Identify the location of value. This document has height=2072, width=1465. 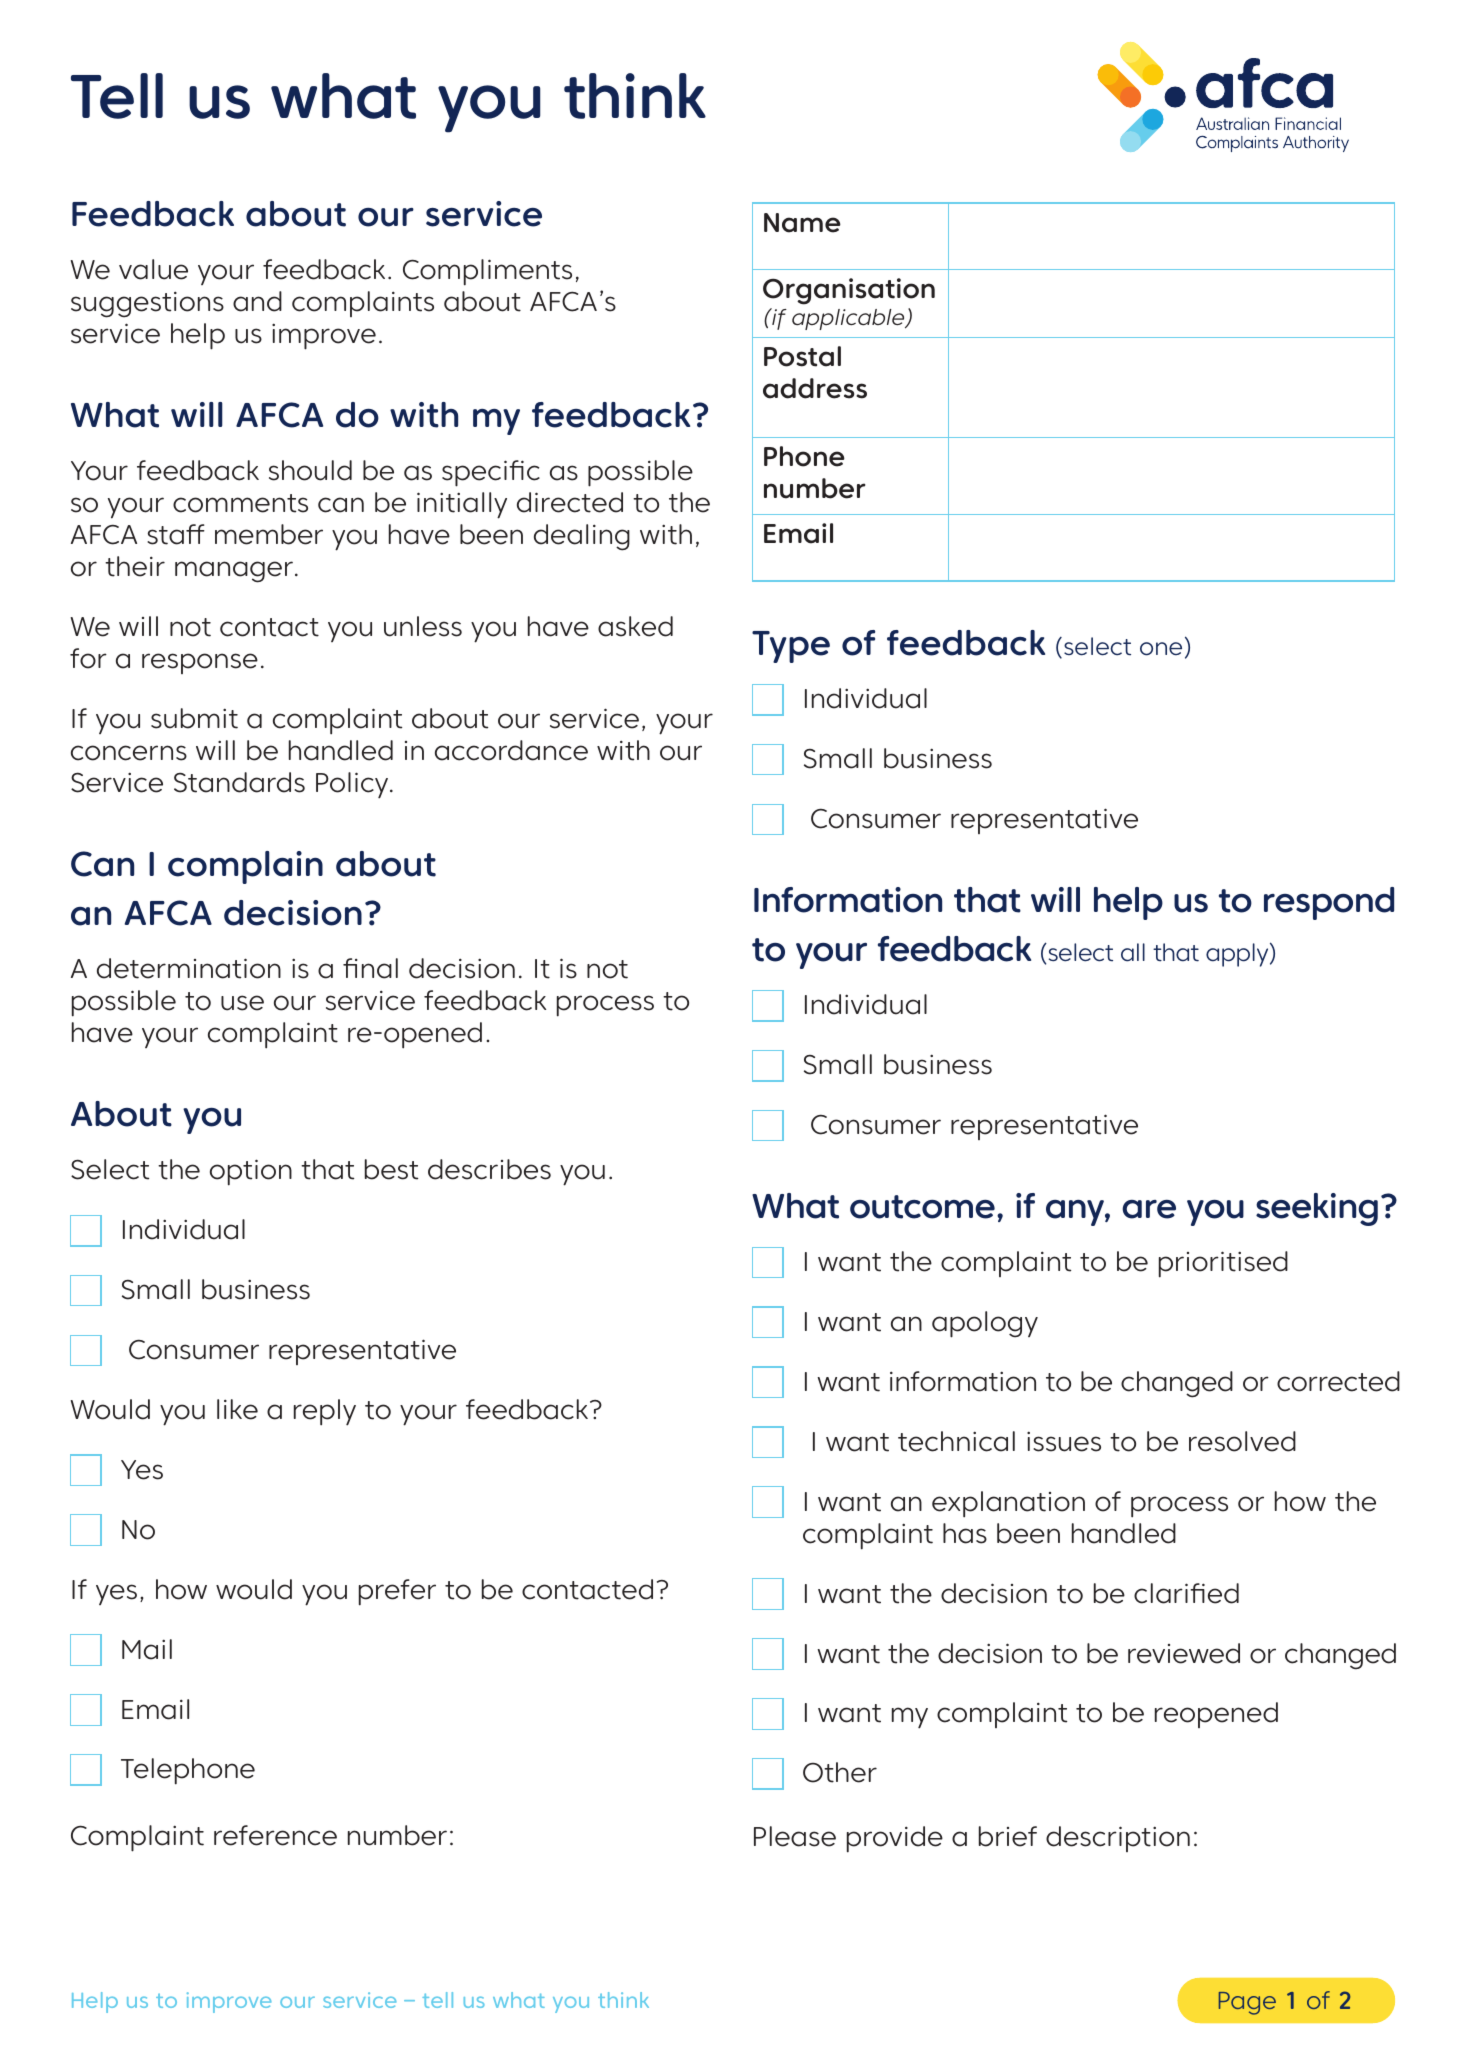
(153, 269).
